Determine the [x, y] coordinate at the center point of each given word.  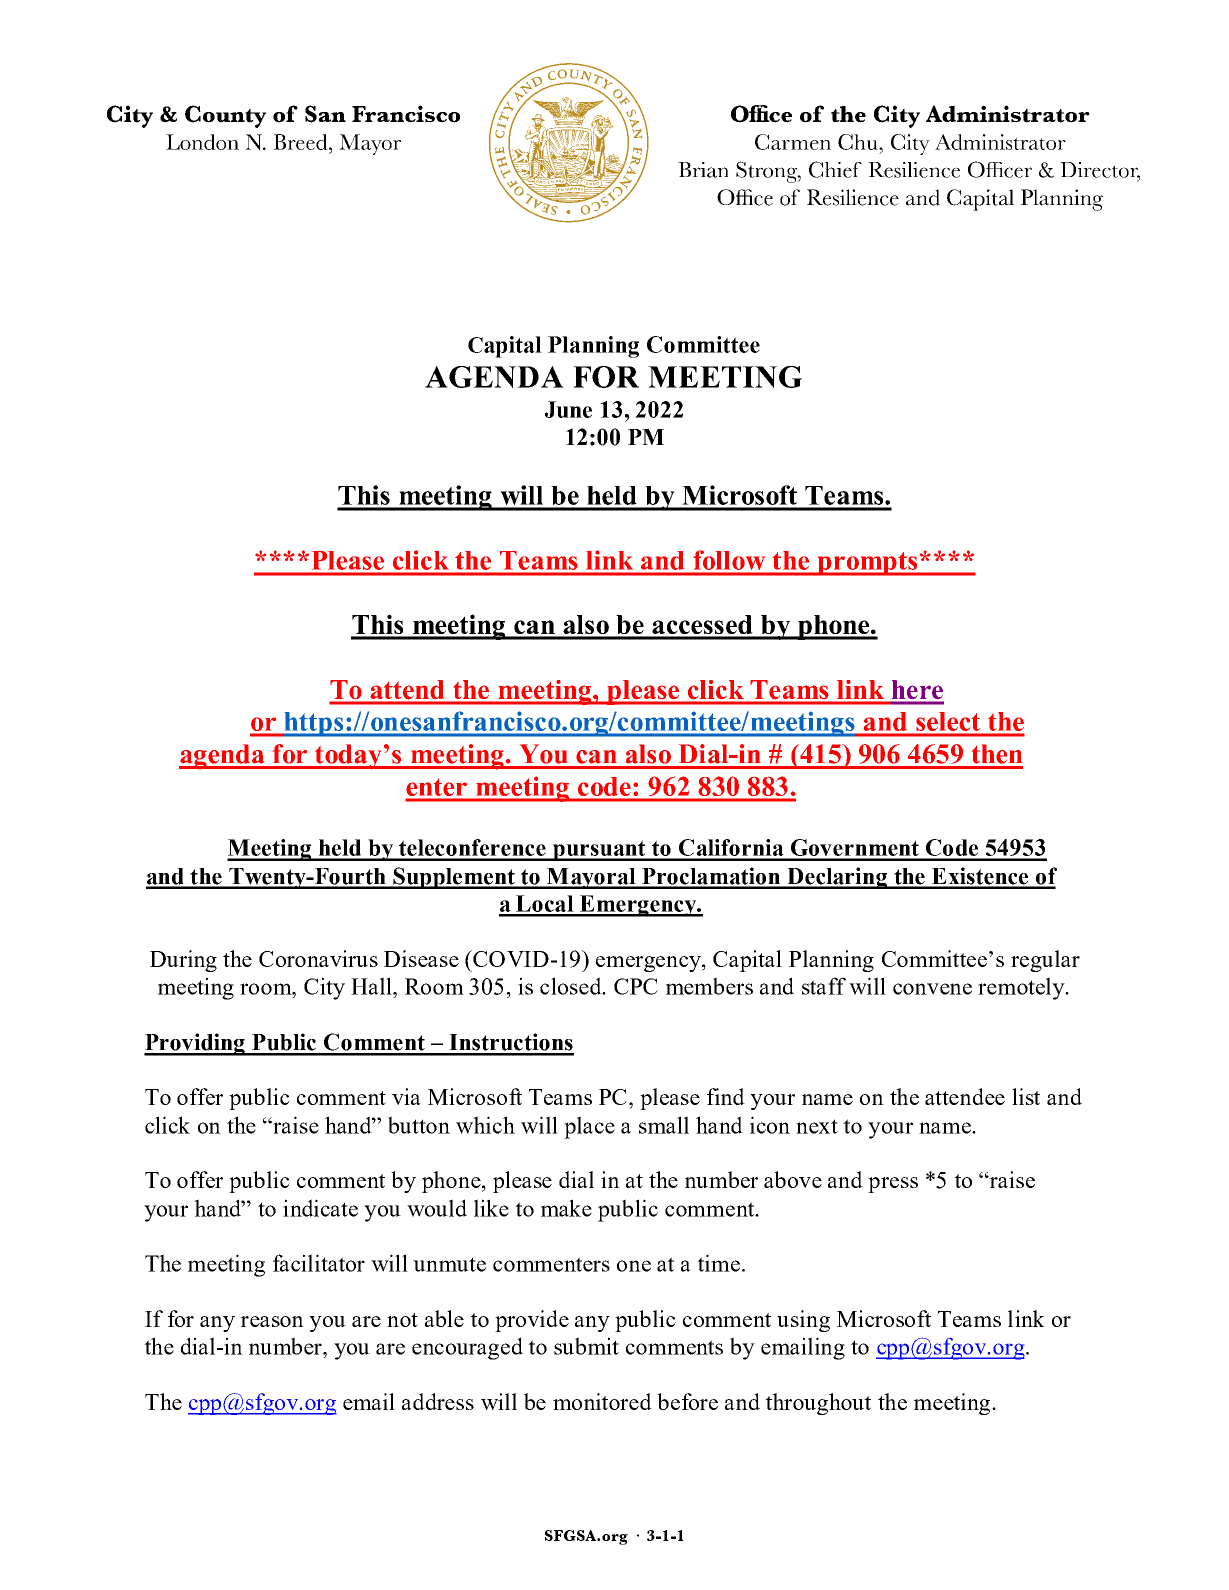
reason [272, 1321]
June [568, 409]
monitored [602, 1401]
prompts [867, 564]
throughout [818, 1404]
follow [729, 560]
